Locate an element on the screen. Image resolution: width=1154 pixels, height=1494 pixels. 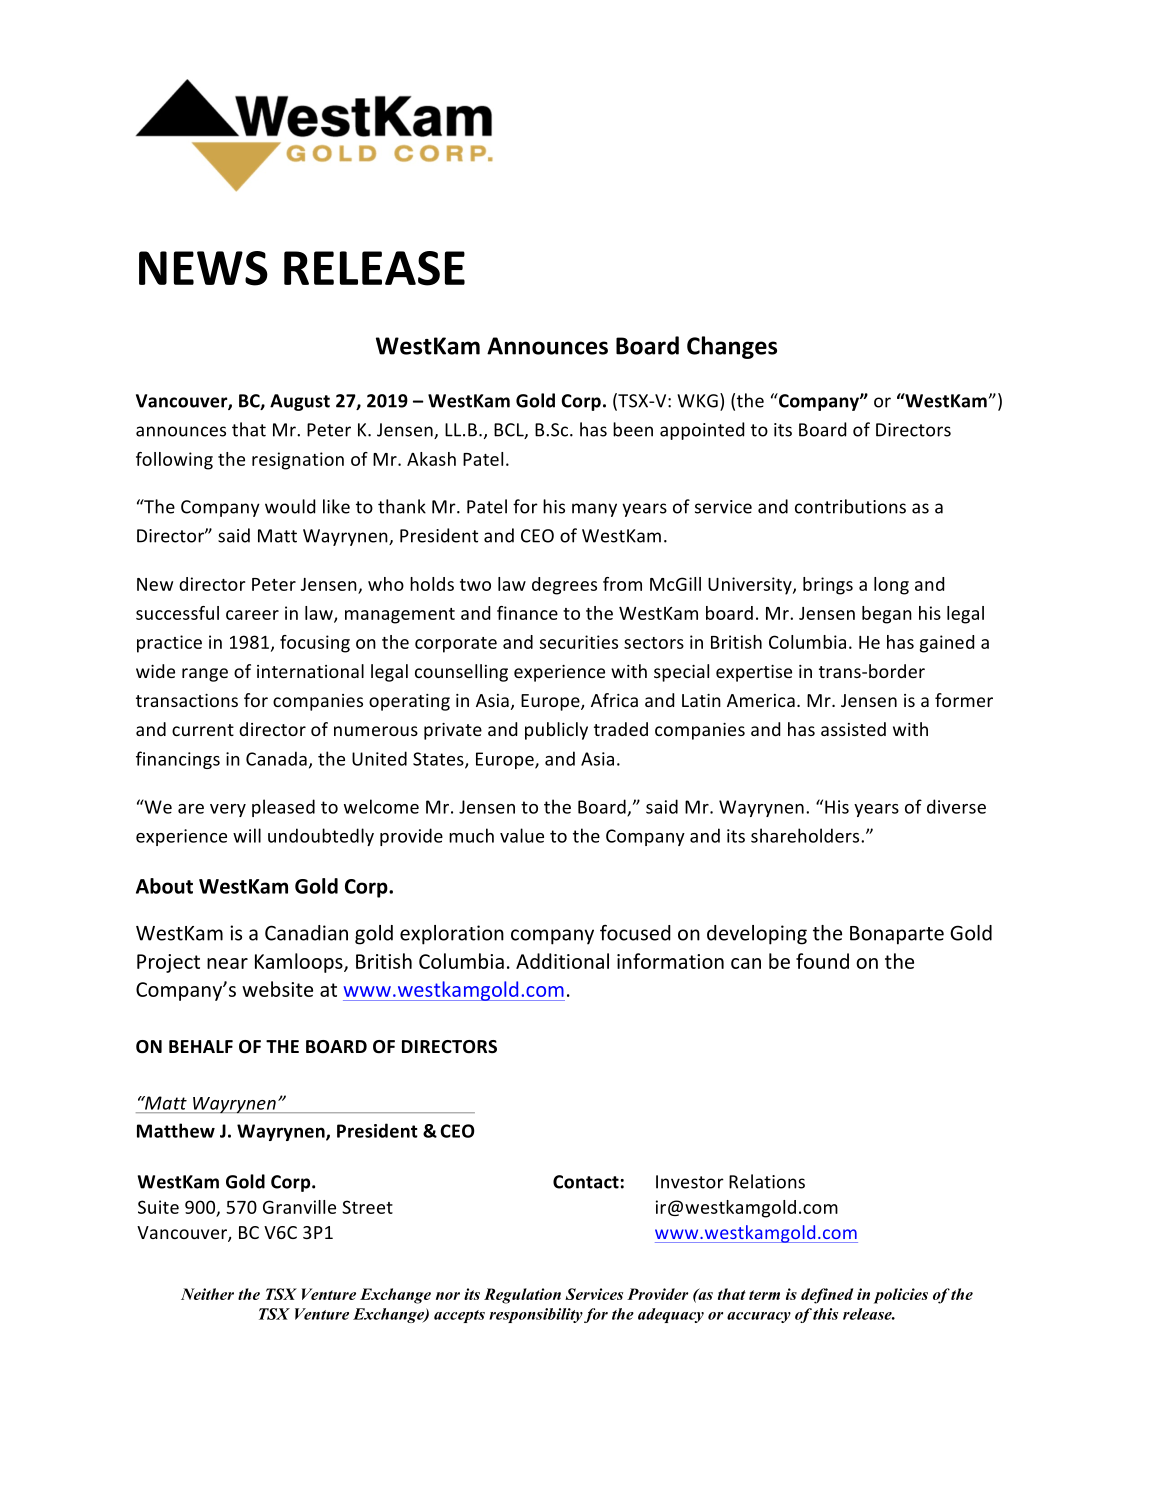
found is located at coordinates (822, 961).
